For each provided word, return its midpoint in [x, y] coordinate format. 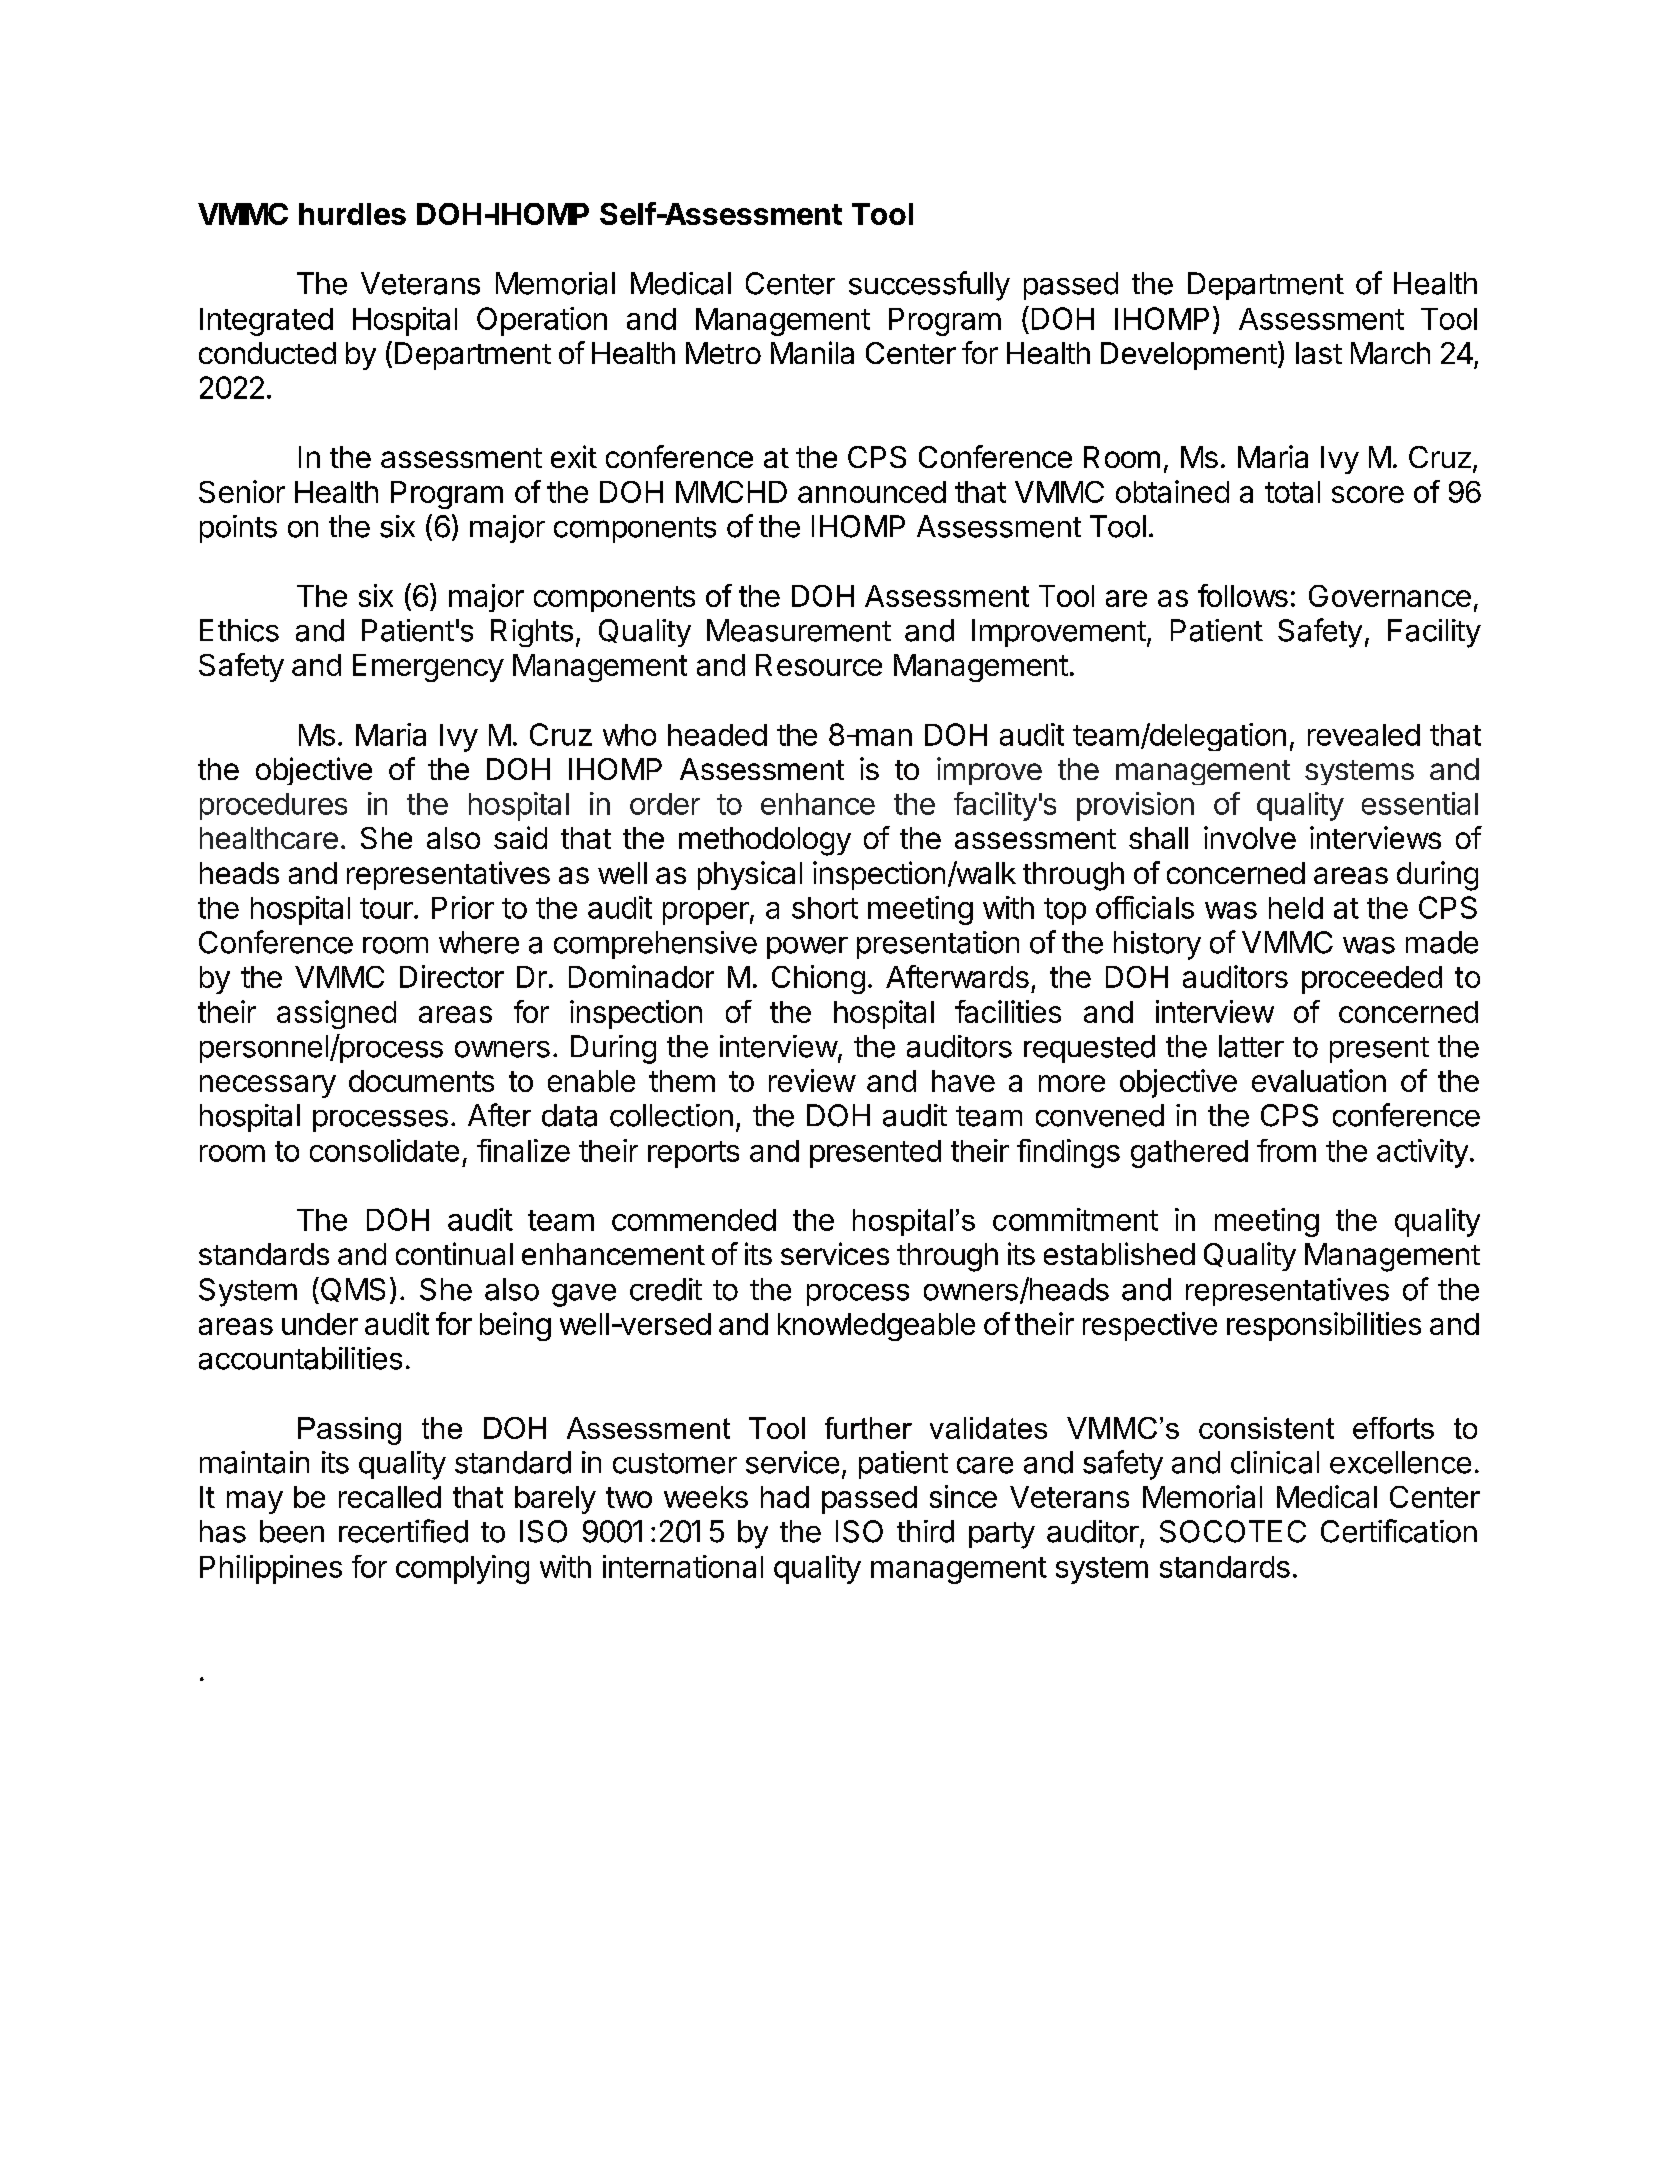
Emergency [428, 668]
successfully [929, 286]
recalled [390, 1497]
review [812, 1080]
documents [421, 1081]
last [1319, 353]
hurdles [352, 214]
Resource [819, 665]
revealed [1364, 735]
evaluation [1319, 1080]
